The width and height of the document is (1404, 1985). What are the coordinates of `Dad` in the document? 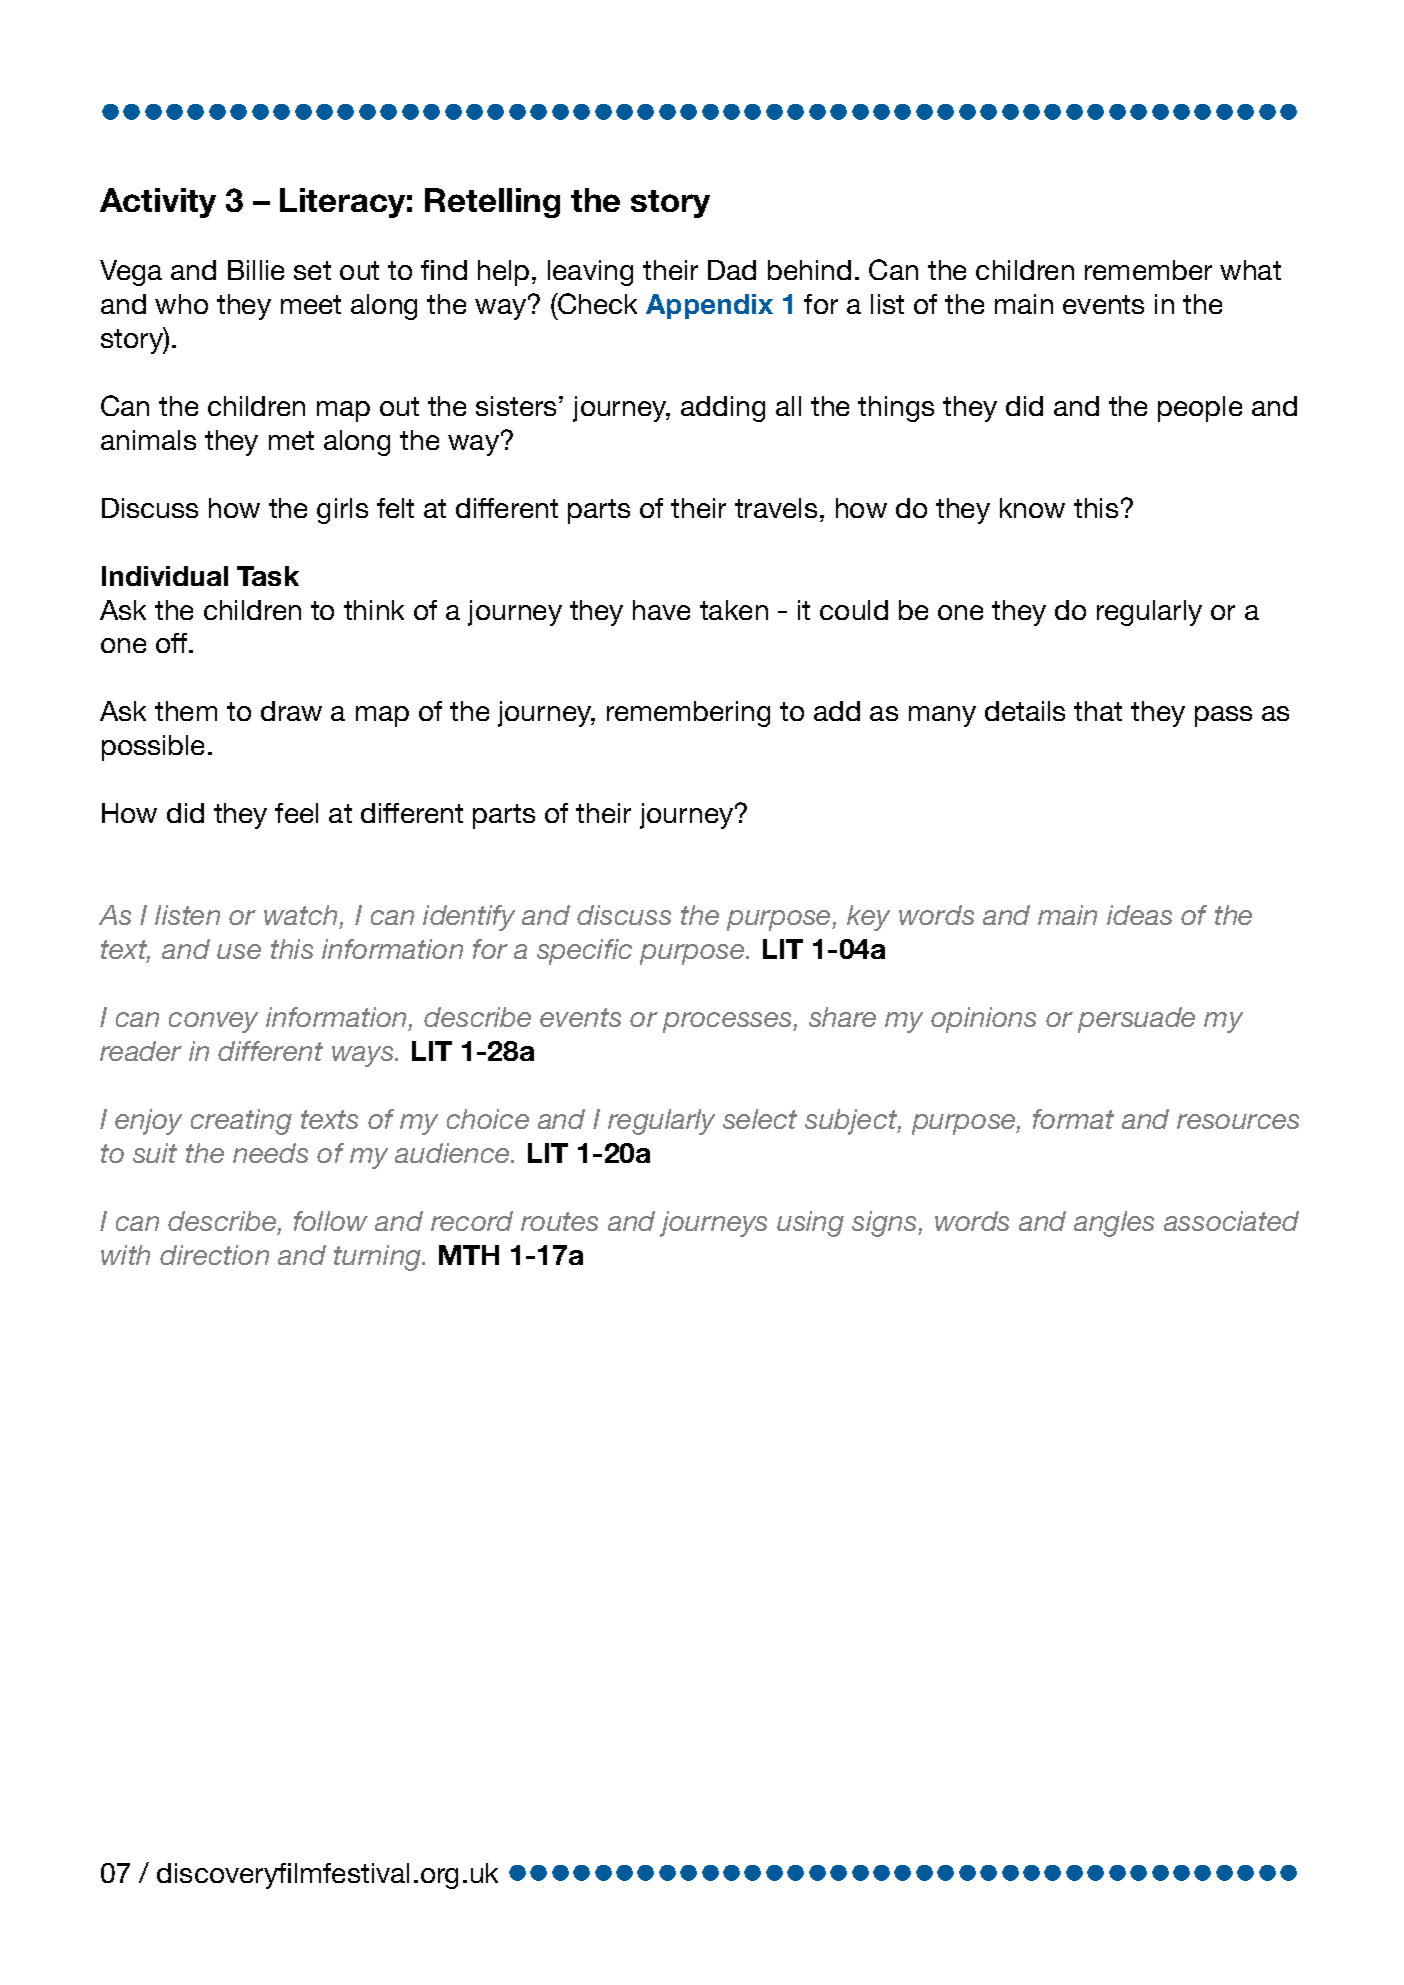 It's located at (732, 270).
